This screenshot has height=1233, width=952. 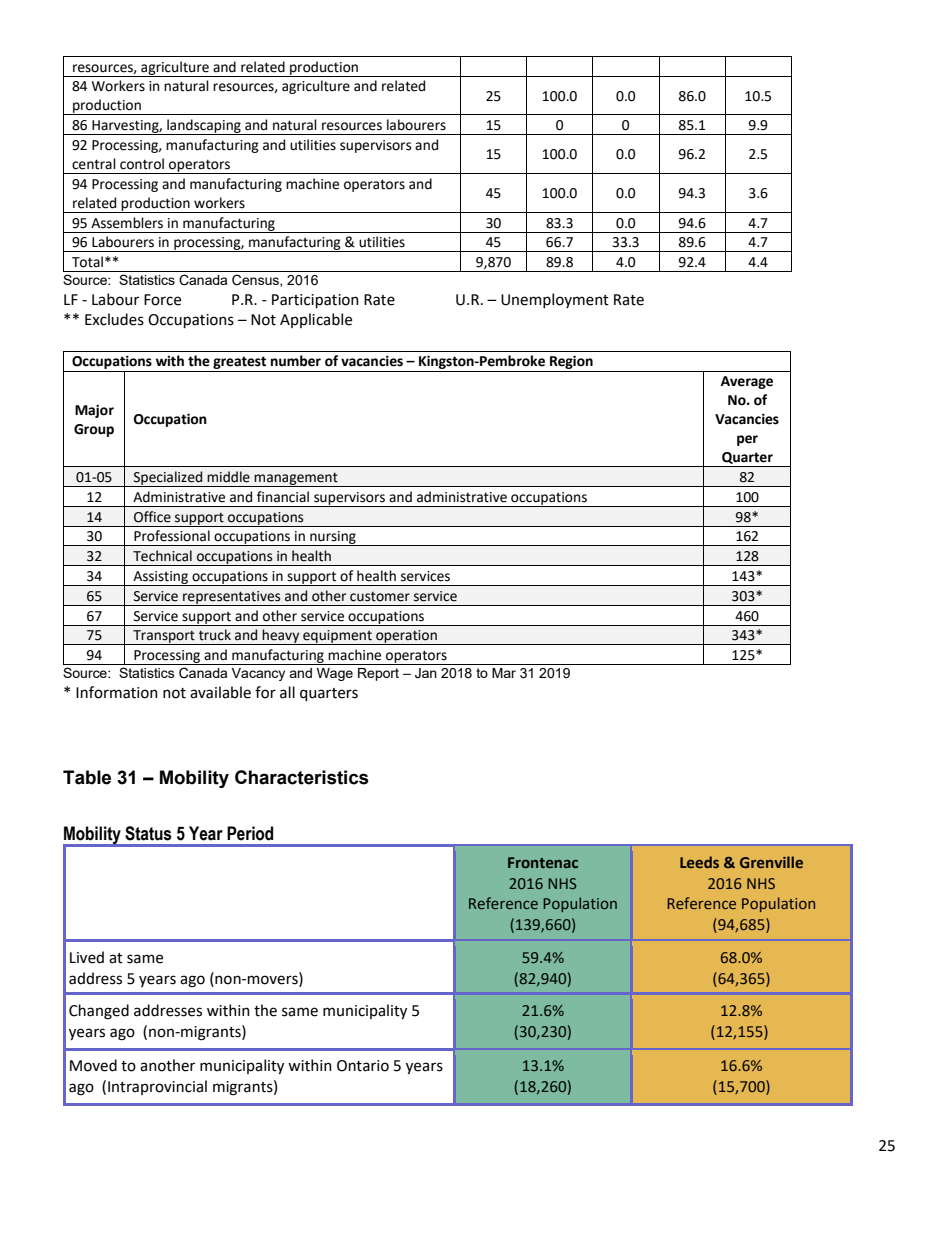 What do you see at coordinates (296, 479) in the screenshot?
I see `management` at bounding box center [296, 479].
